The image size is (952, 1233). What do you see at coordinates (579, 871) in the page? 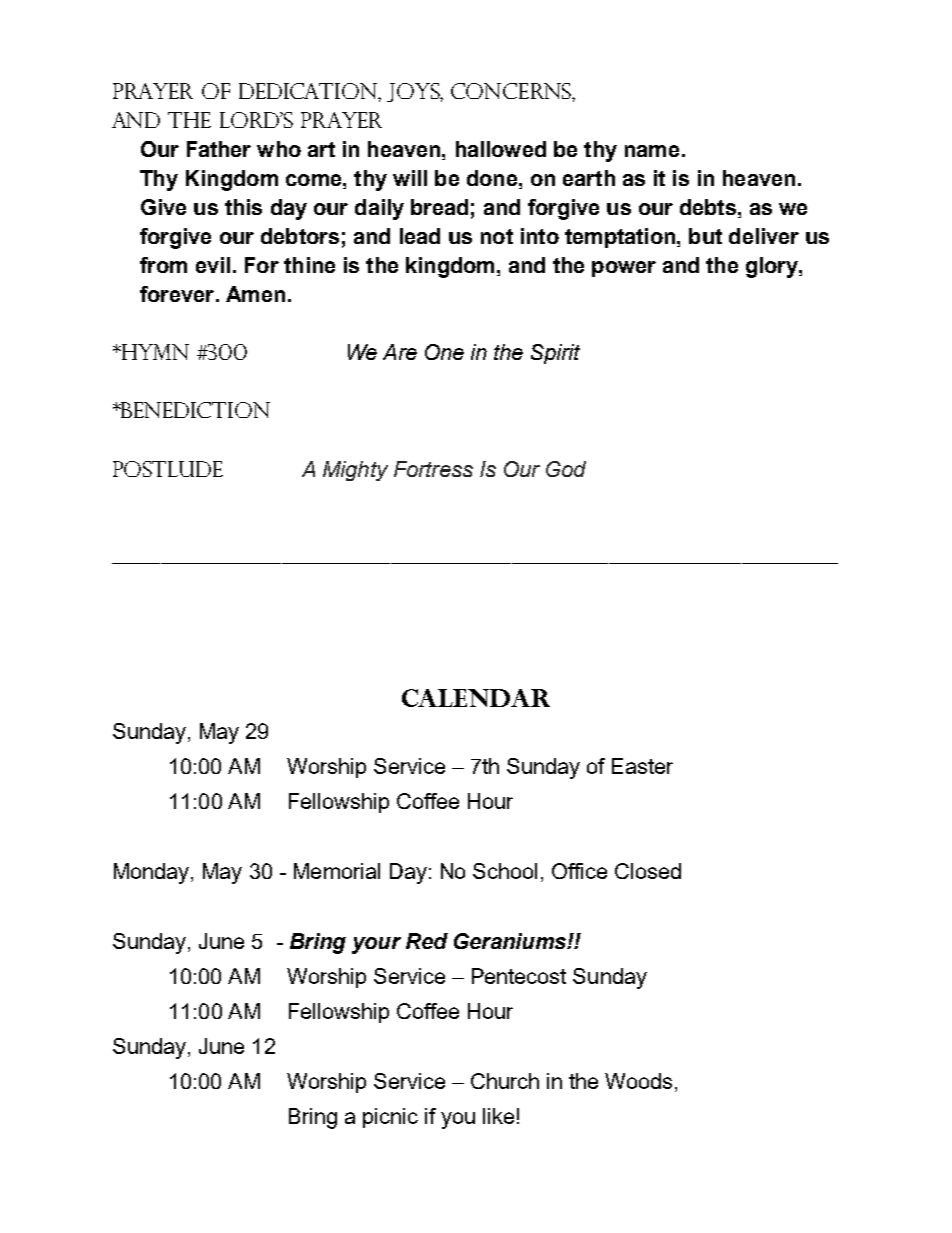
I see `Office` at bounding box center [579, 871].
